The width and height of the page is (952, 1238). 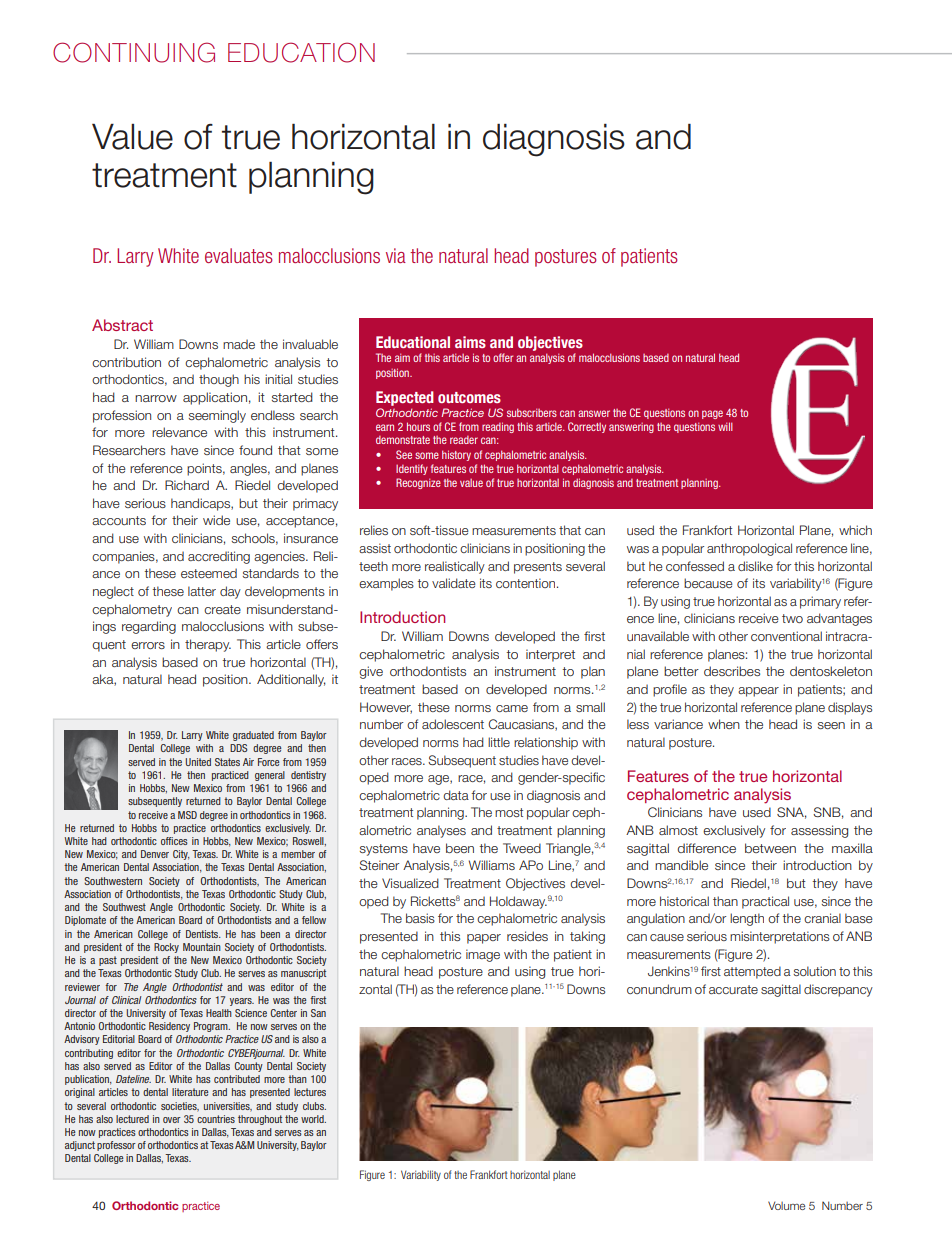 I want to click on CONTINUING, so click(x=134, y=52).
